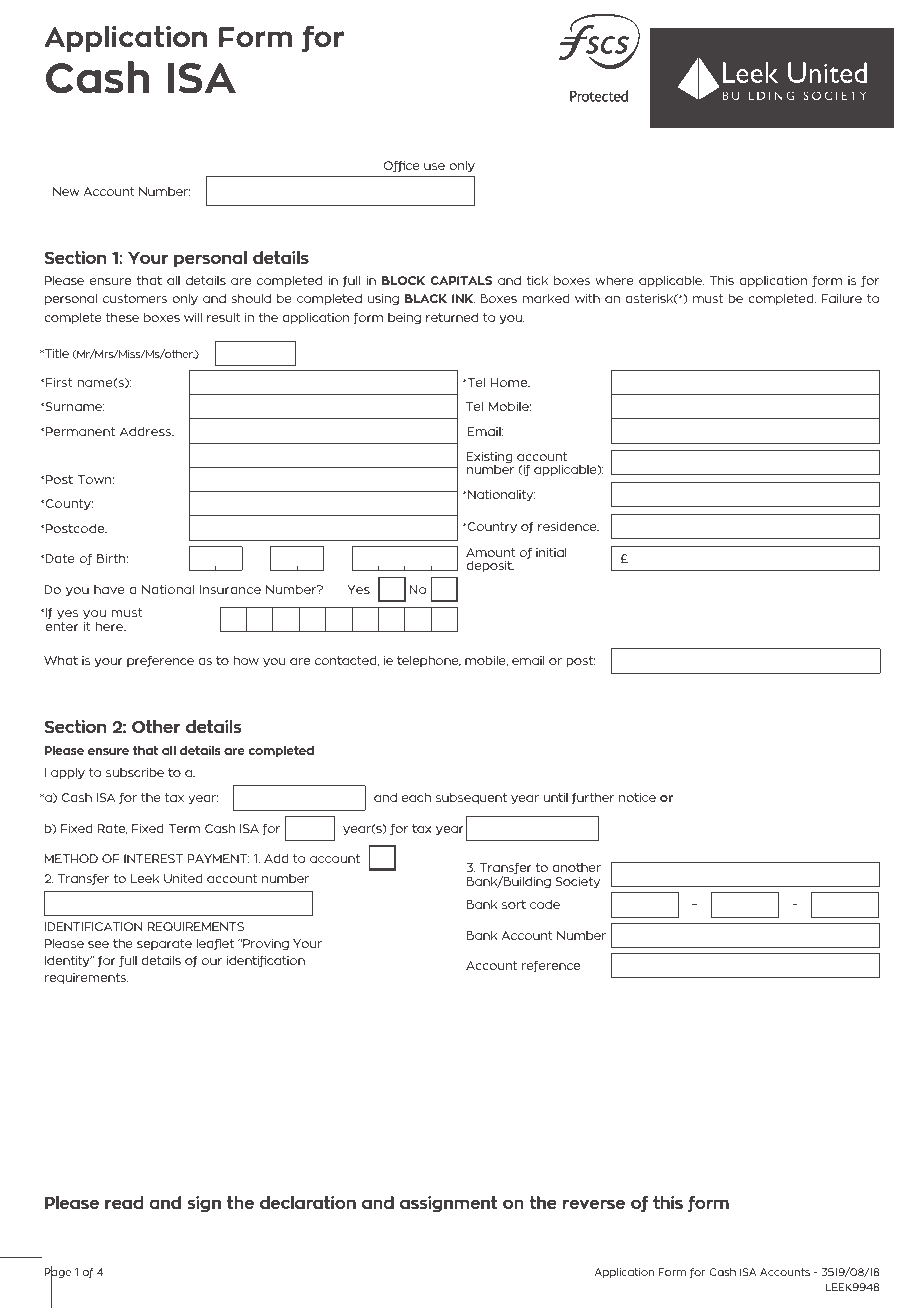 This document has height=1308, width=924. Describe the element at coordinates (577, 882) in the document. I see `Society` at that location.
